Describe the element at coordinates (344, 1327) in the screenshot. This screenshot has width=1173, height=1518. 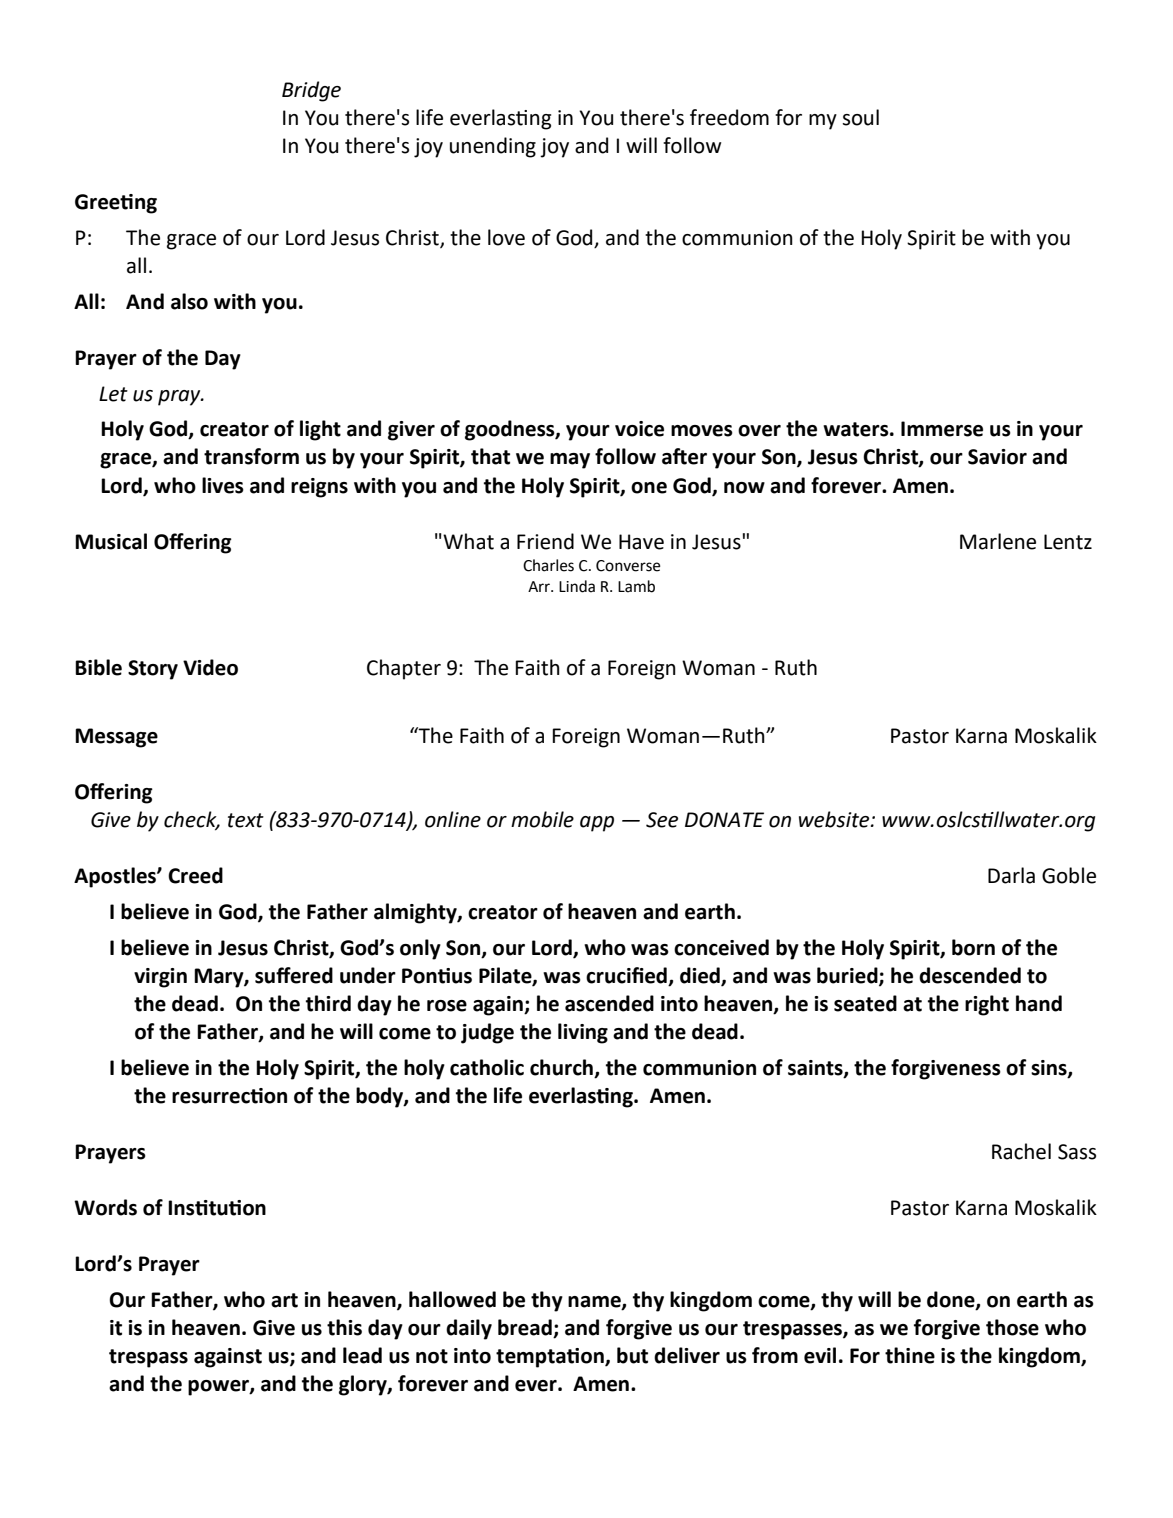
I see `this` at that location.
